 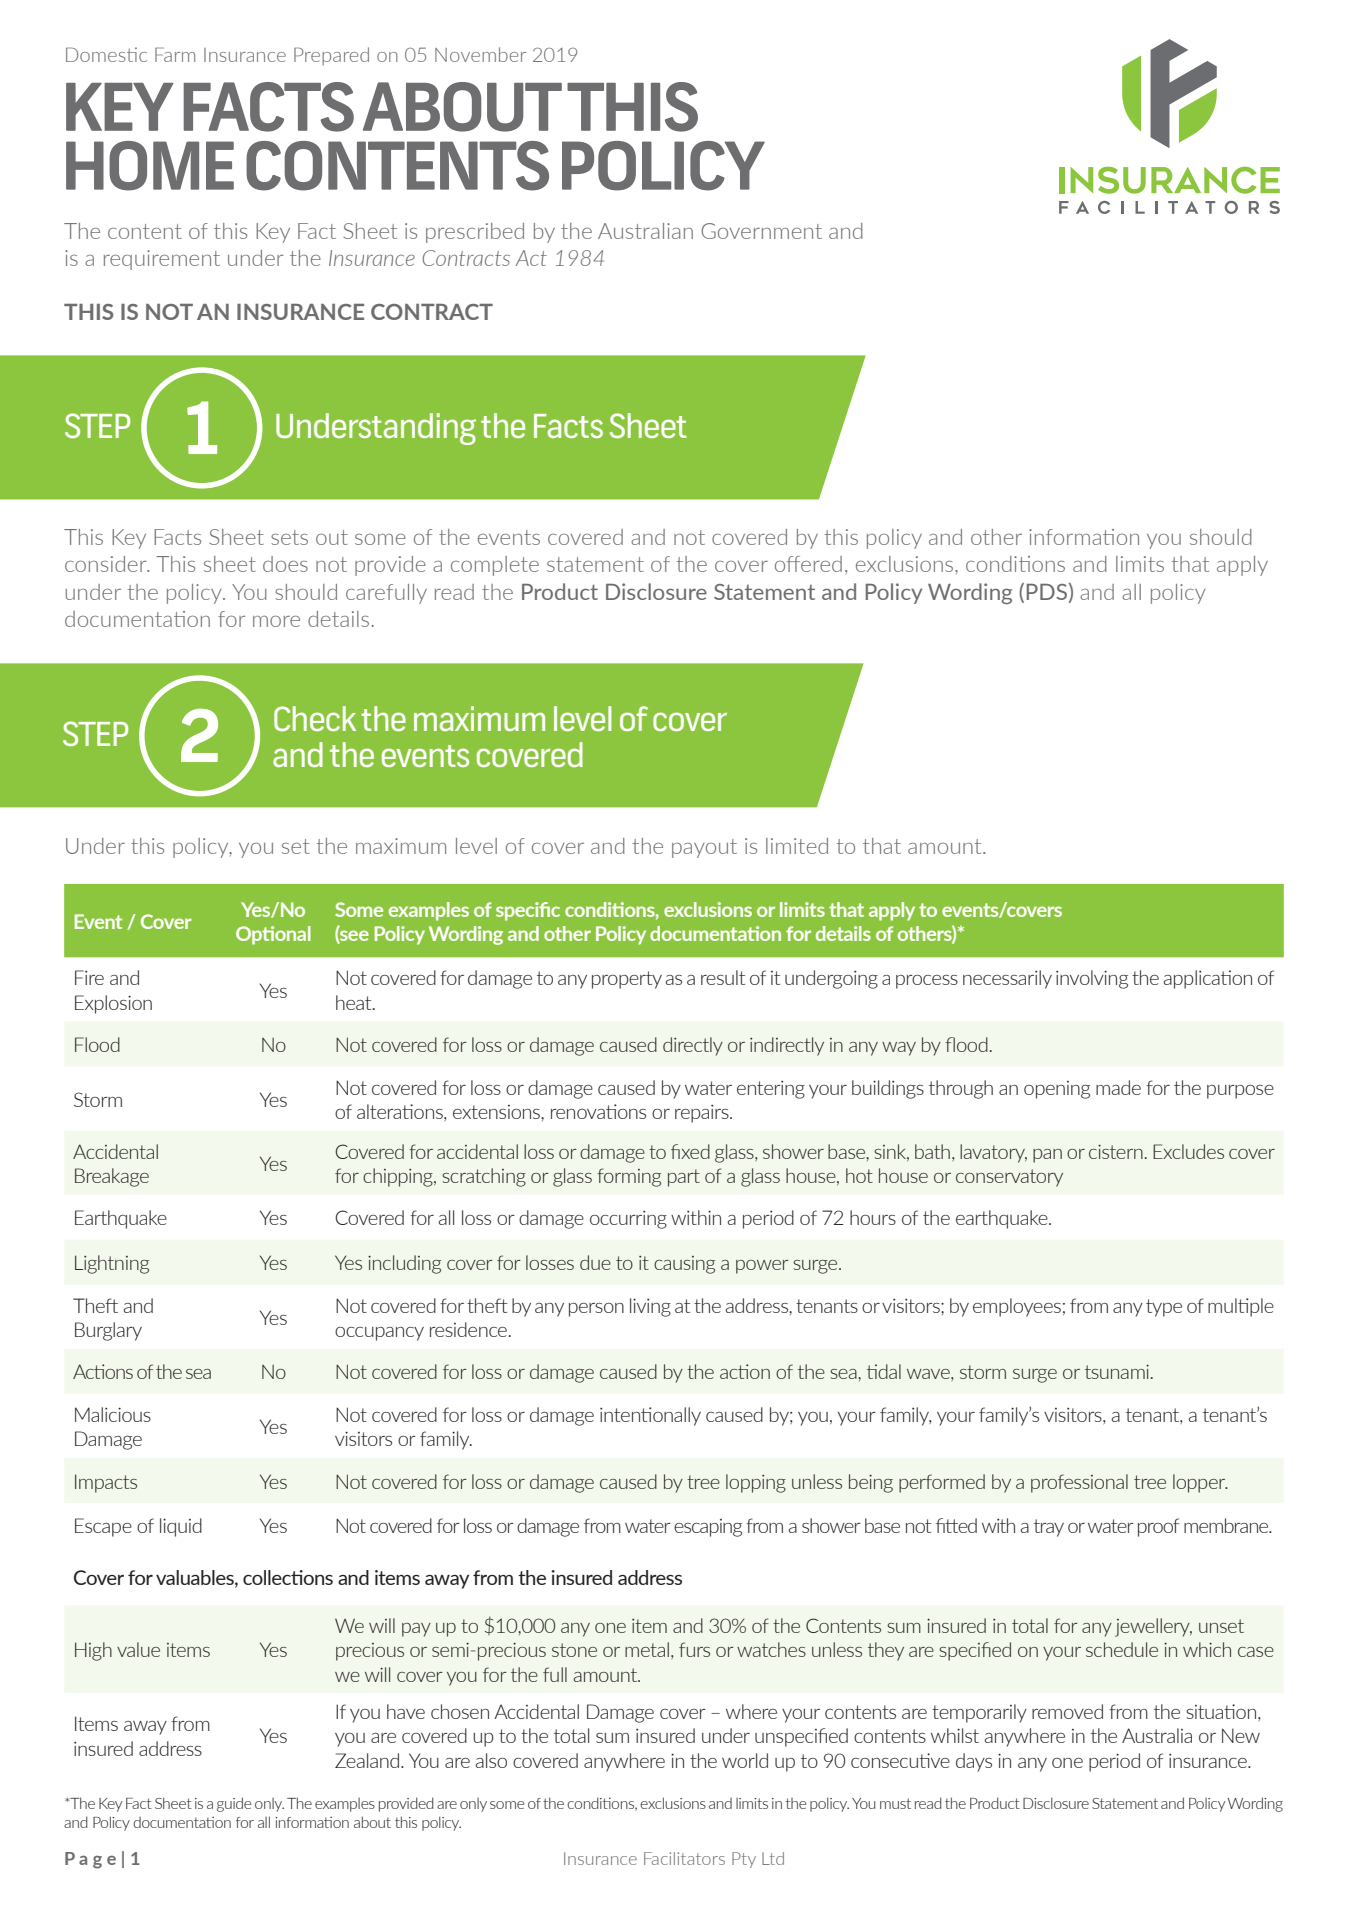 What do you see at coordinates (273, 935) in the screenshot?
I see `Optional` at bounding box center [273, 935].
